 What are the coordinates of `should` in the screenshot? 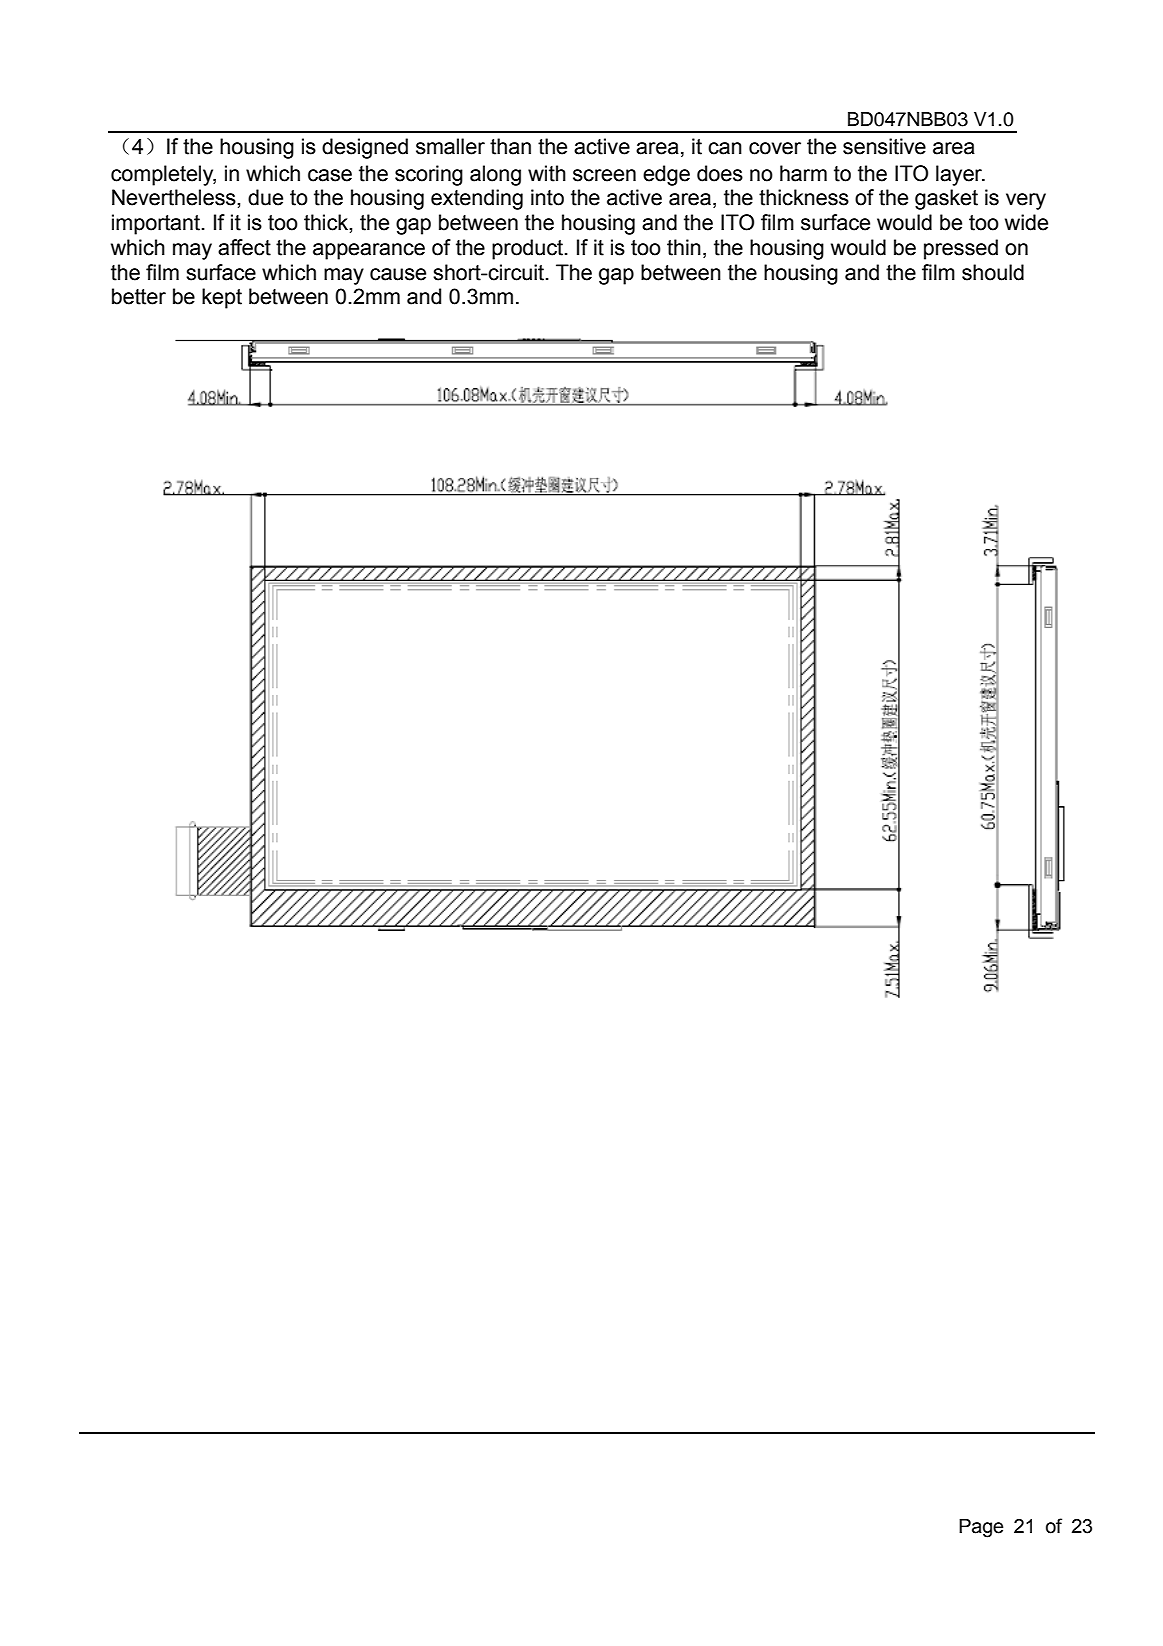 It's located at (993, 272).
